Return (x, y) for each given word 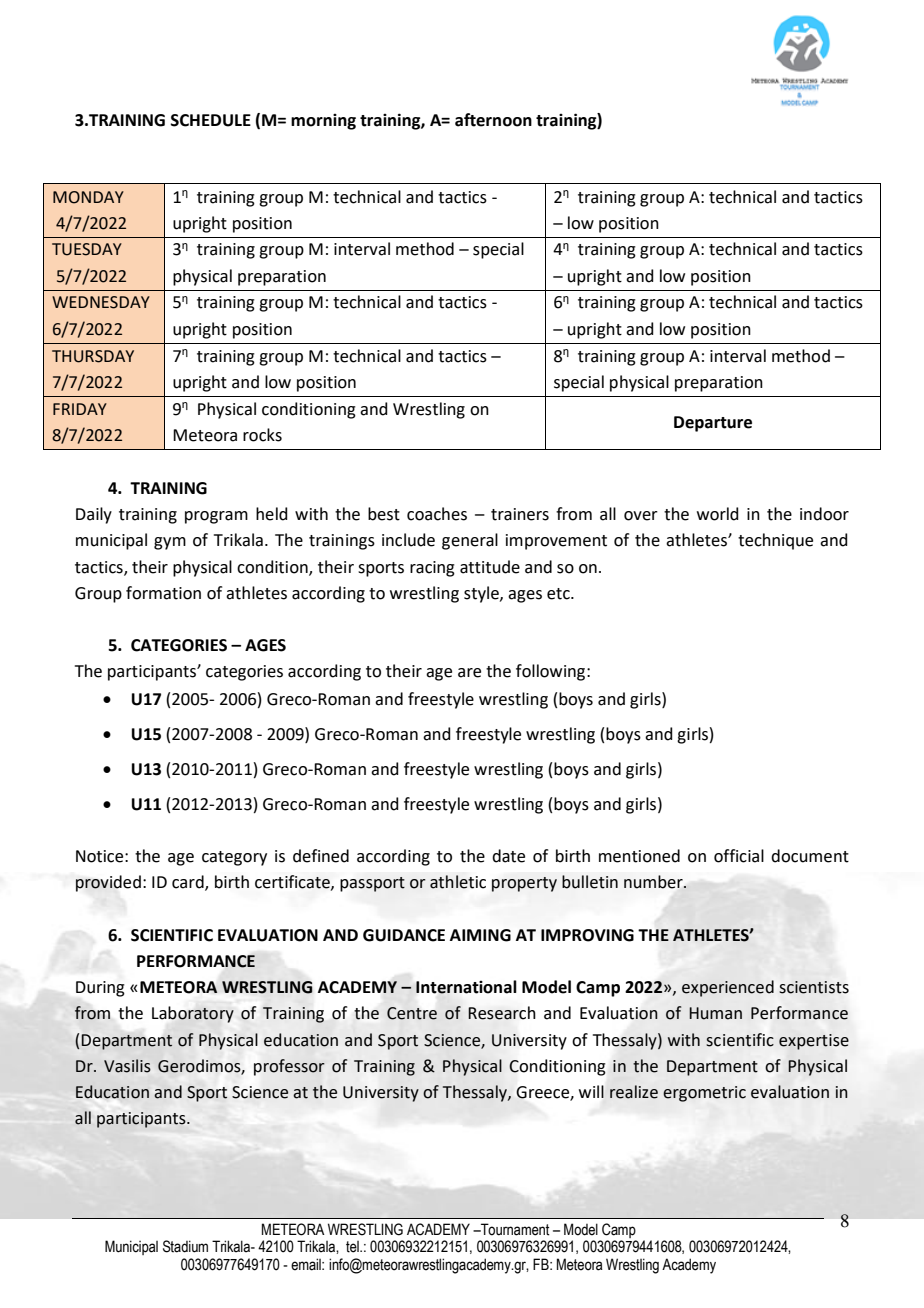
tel (353, 1247)
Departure (713, 424)
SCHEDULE (211, 120)
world (718, 514)
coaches (437, 514)
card (189, 883)
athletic (458, 882)
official (739, 856)
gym (170, 543)
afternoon (493, 120)
